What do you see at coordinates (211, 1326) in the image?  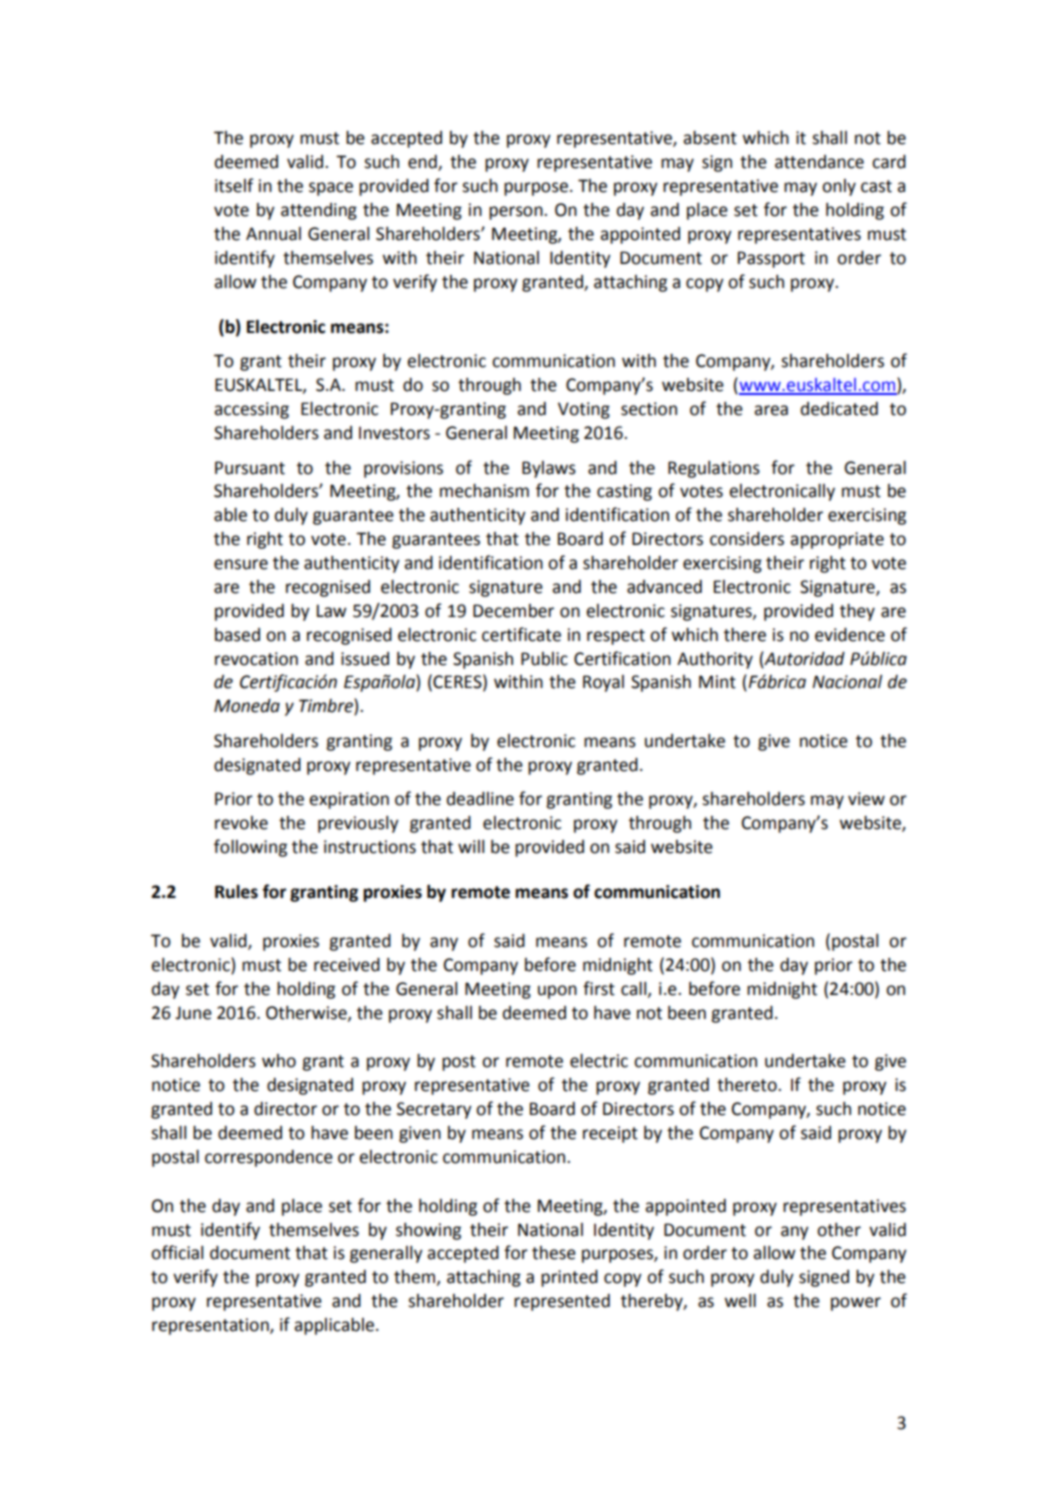 I see `representation` at bounding box center [211, 1326].
